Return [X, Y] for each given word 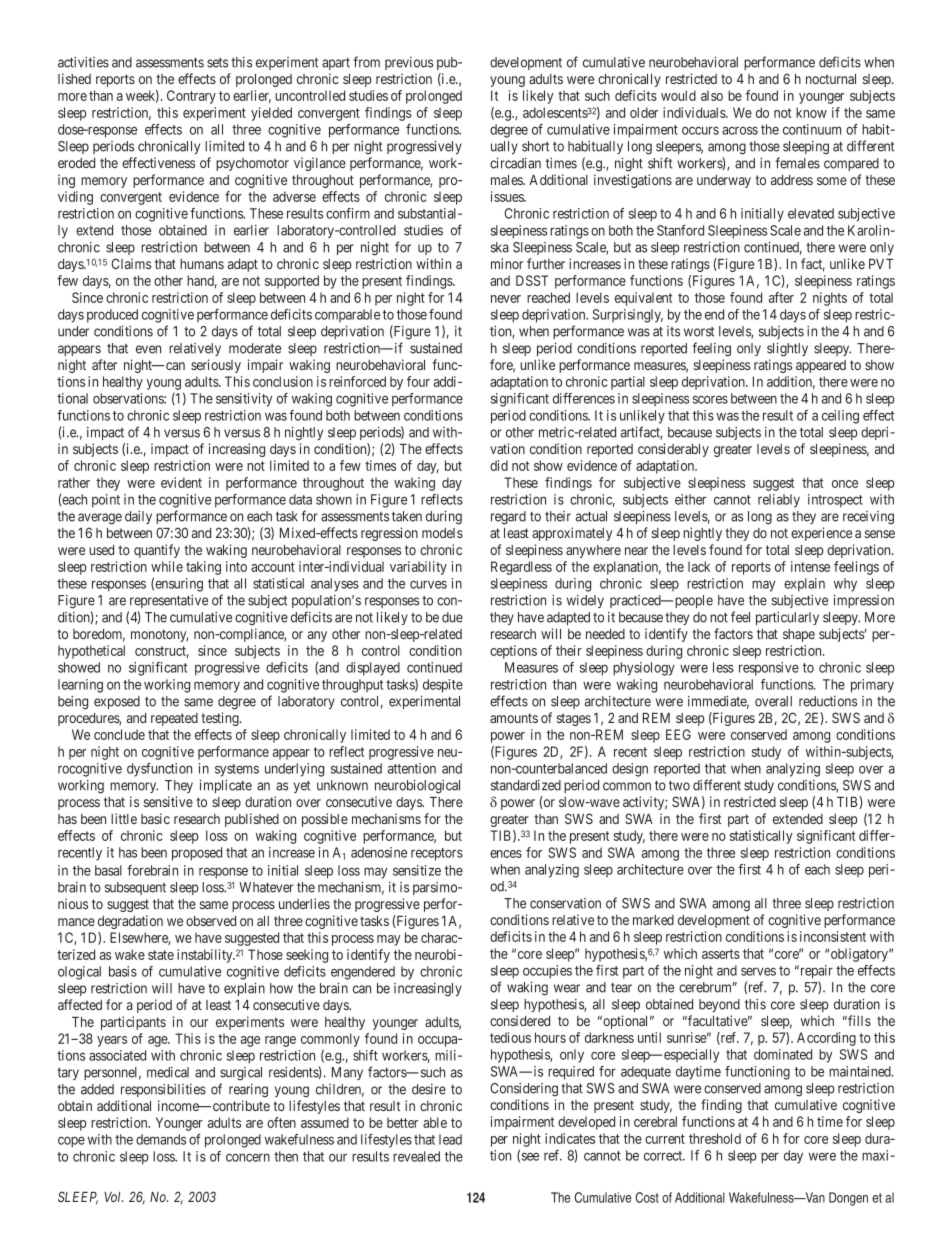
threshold [715, 1138]
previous [409, 63]
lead [450, 1139]
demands [161, 1139]
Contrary [191, 97]
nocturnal [831, 79]
